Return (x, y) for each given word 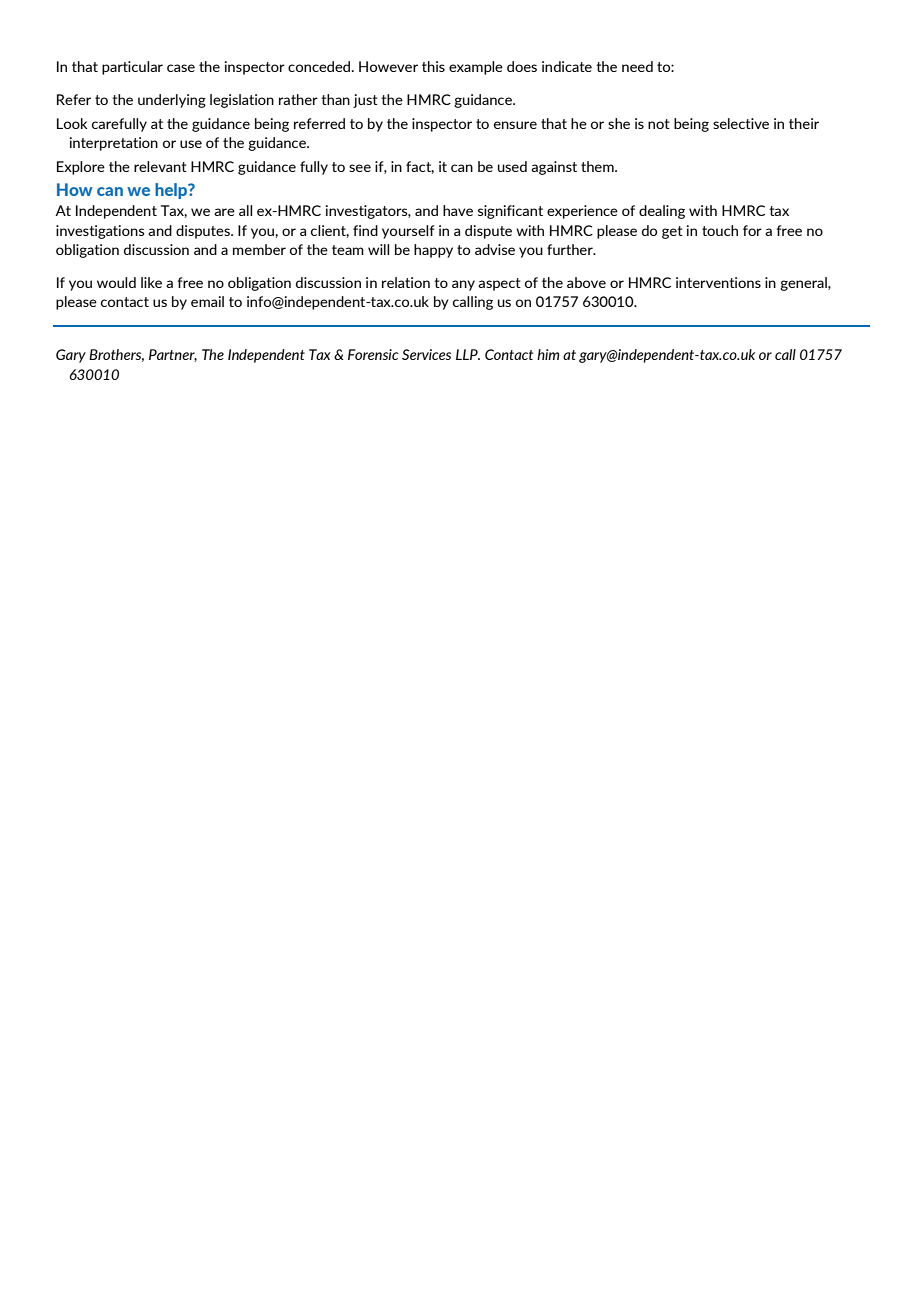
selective (741, 123)
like (151, 282)
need (637, 66)
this (433, 66)
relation (406, 282)
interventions (718, 282)
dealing (662, 212)
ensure (515, 125)
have (458, 210)
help (172, 191)
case (181, 68)
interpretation (114, 144)
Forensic (373, 354)
